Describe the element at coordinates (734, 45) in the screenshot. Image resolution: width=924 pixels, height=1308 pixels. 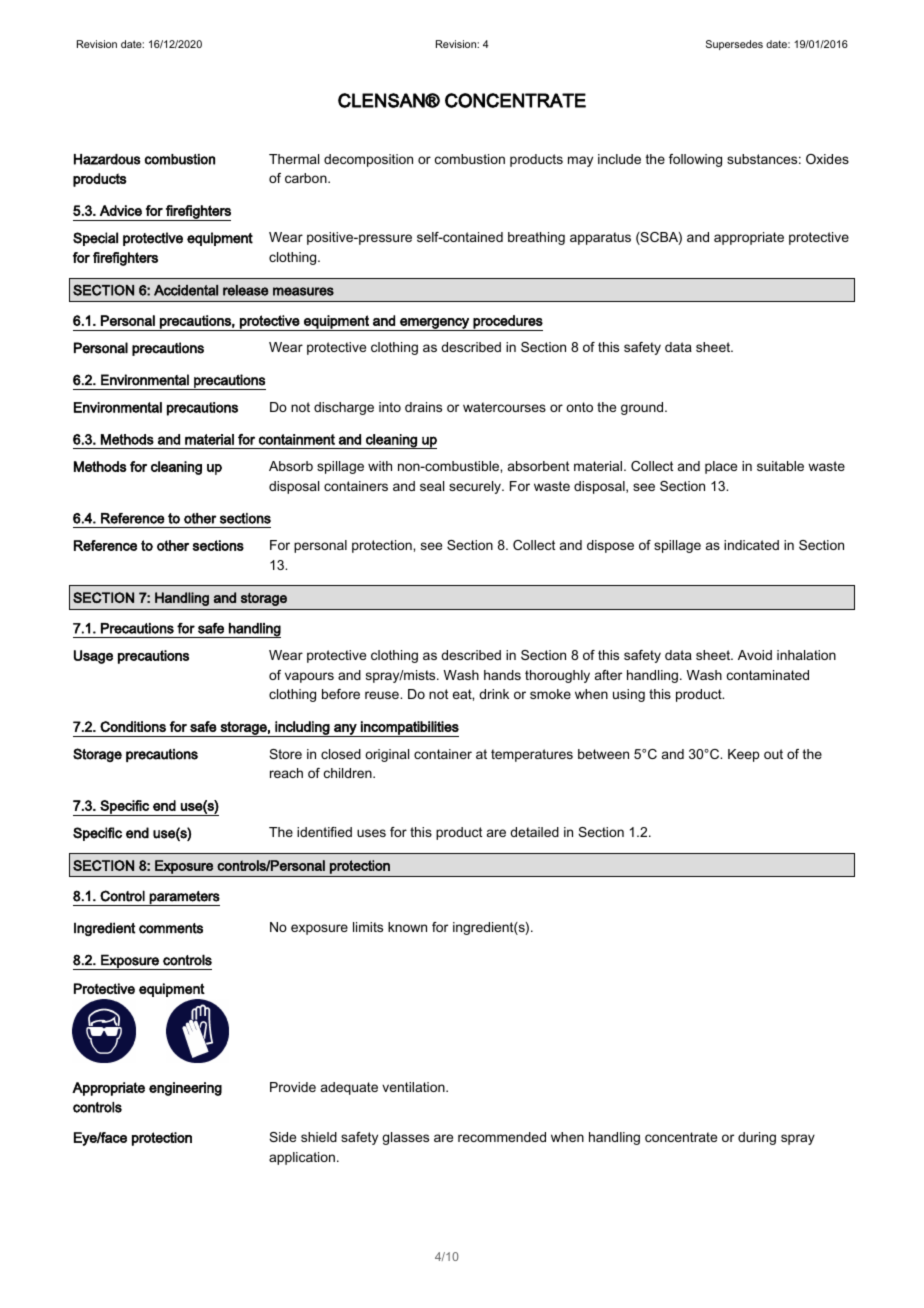
I see `Supersedes` at that location.
